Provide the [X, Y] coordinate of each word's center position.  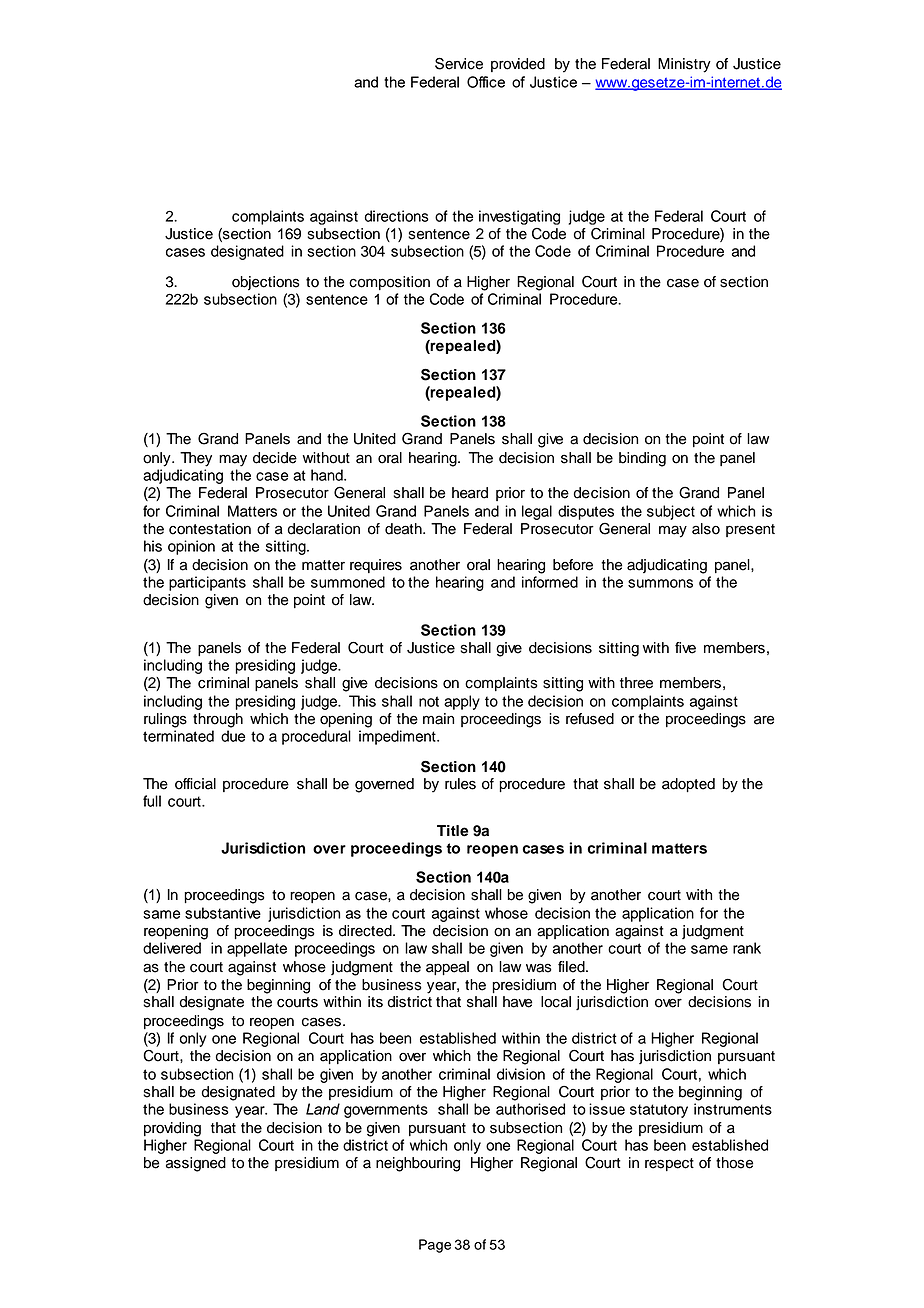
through [218, 720]
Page [435, 1246]
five [685, 648]
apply [462, 702]
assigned [196, 1164]
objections [266, 283]
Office [486, 82]
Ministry [684, 65]
